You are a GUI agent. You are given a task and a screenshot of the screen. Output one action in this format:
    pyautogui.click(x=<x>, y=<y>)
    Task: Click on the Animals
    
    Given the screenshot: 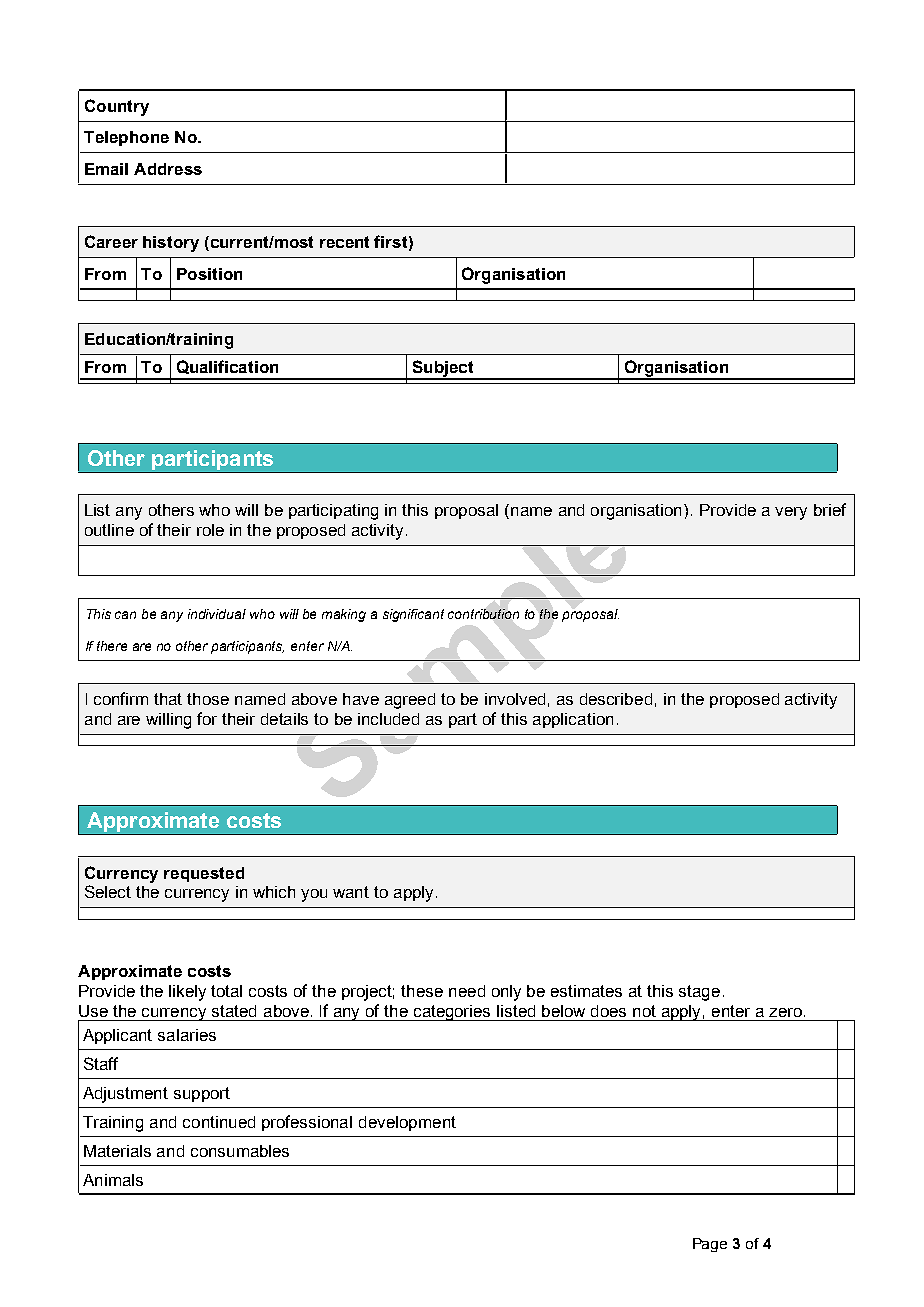 What is the action you would take?
    pyautogui.click(x=113, y=1180)
